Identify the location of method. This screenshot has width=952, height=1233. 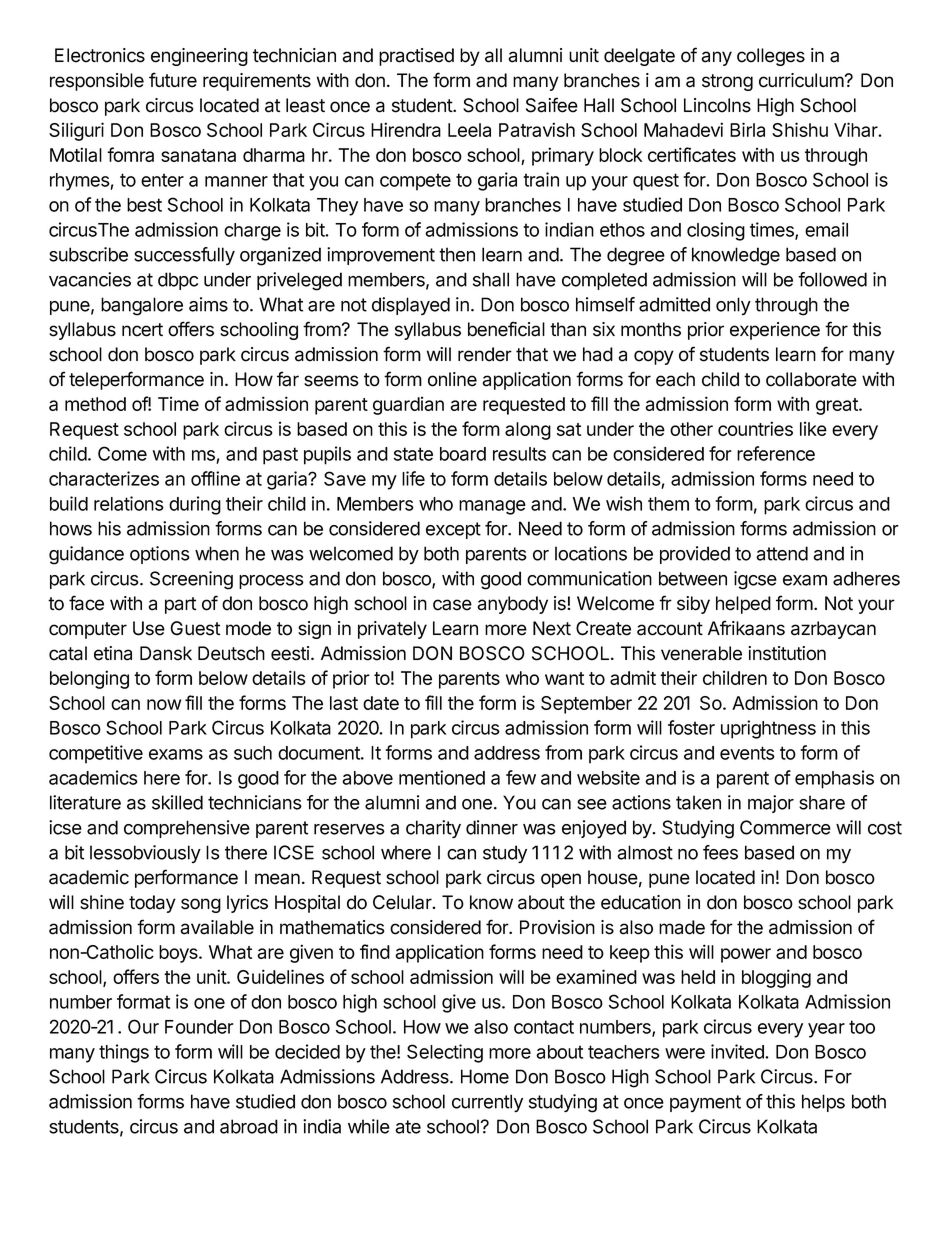
(95, 404).
